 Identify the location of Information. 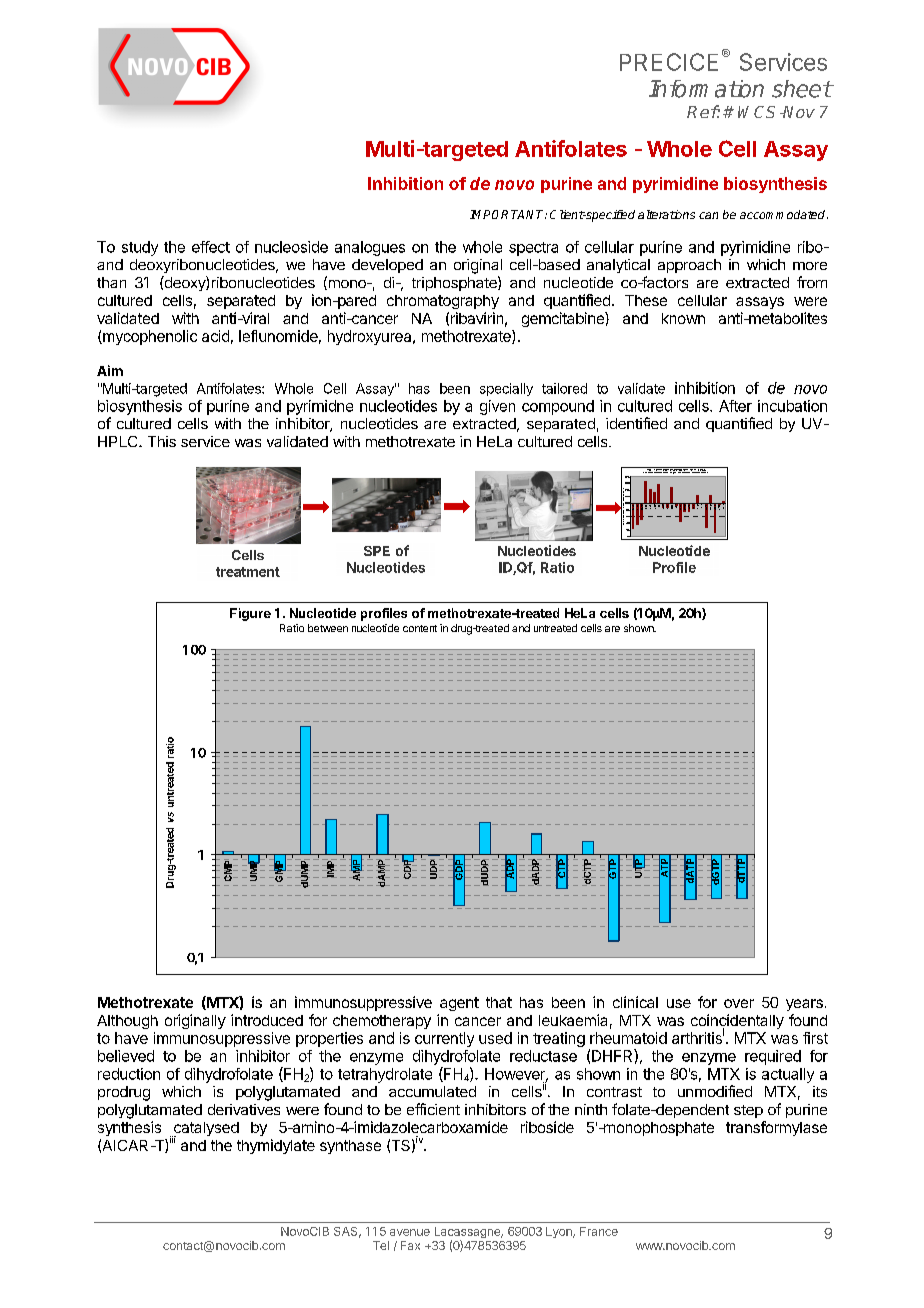
(706, 89).
